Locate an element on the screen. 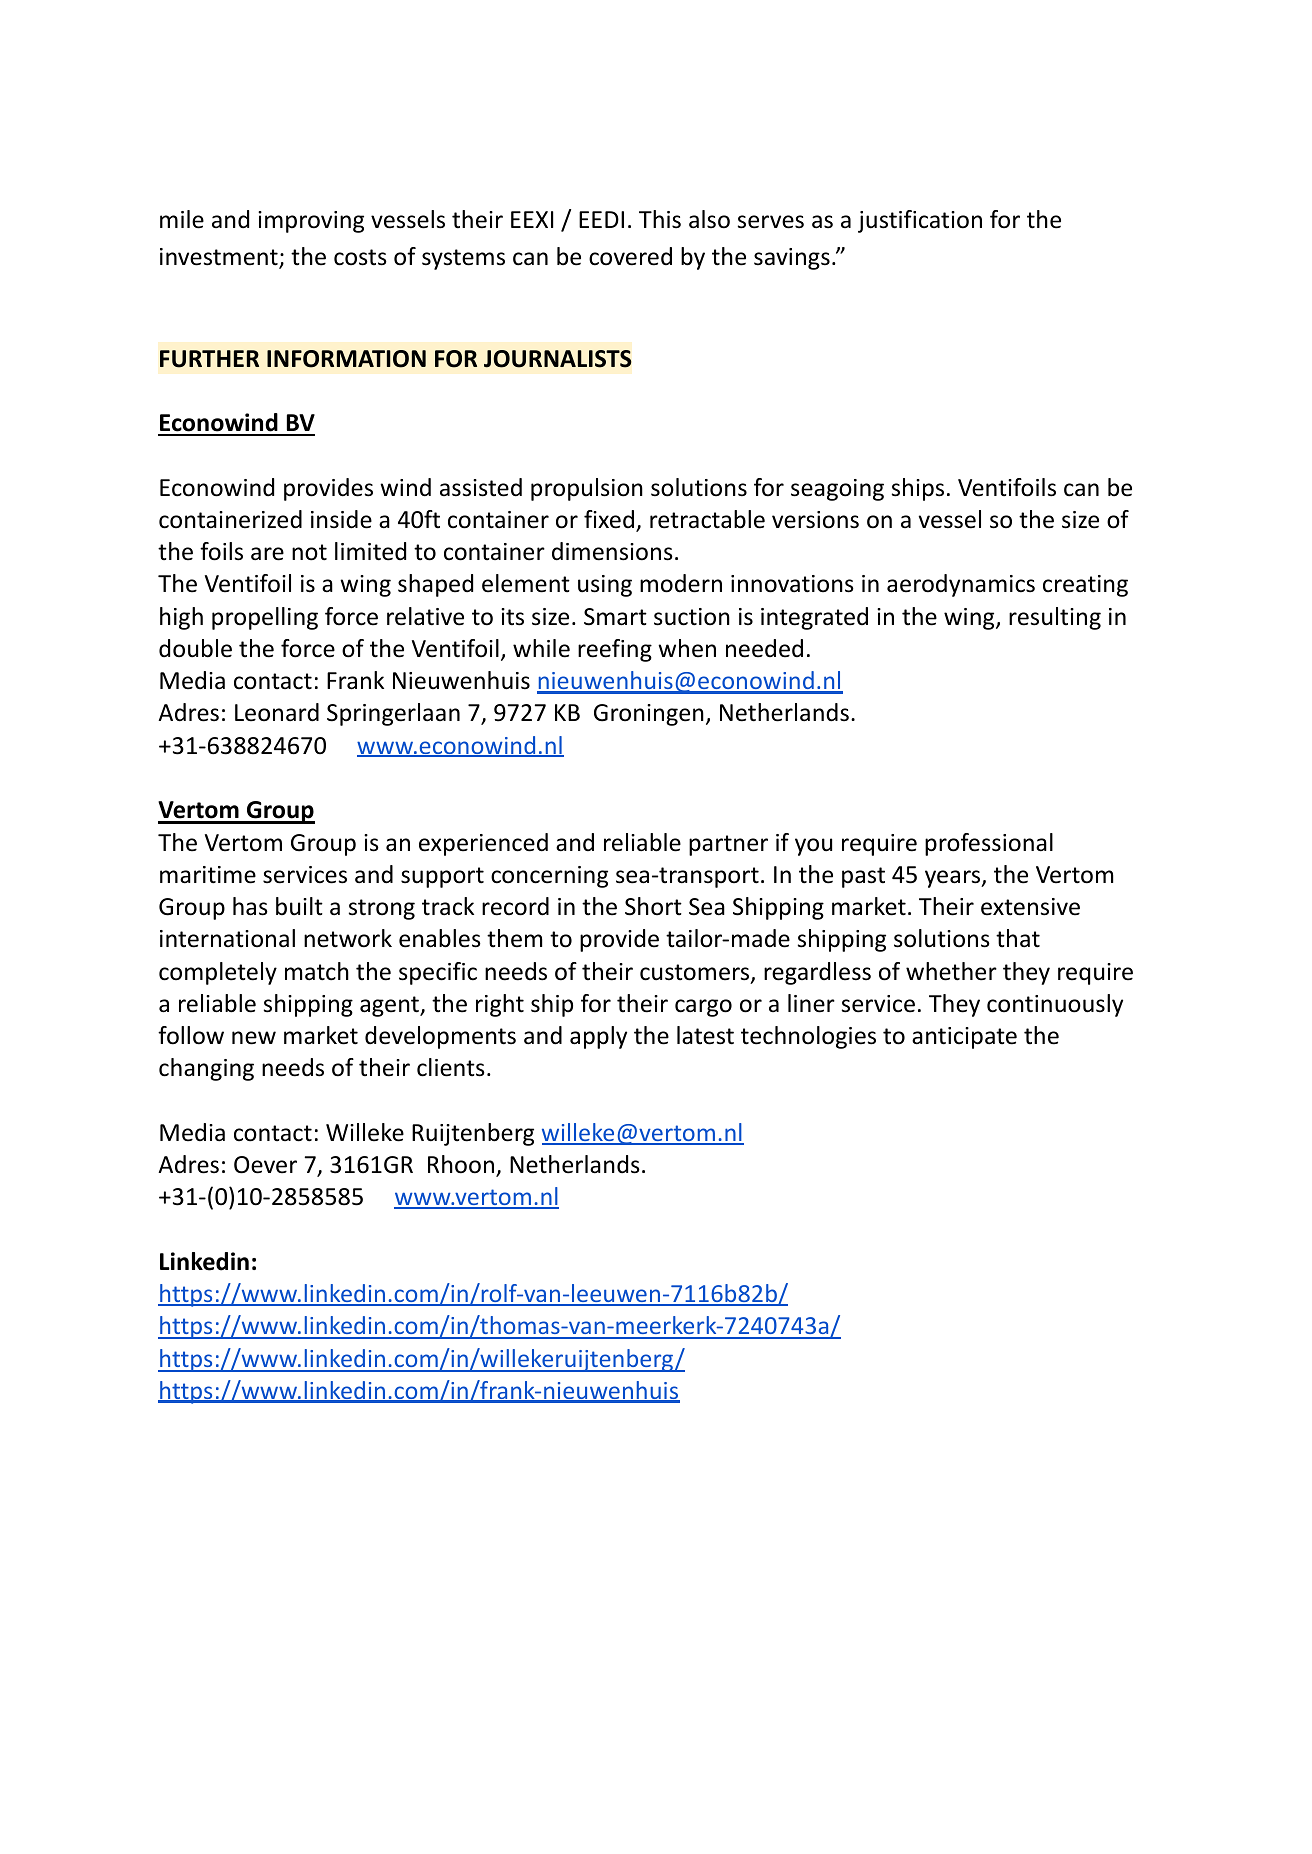 Image resolution: width=1312 pixels, height=1854 pixels. reefing is located at coordinates (615, 650).
